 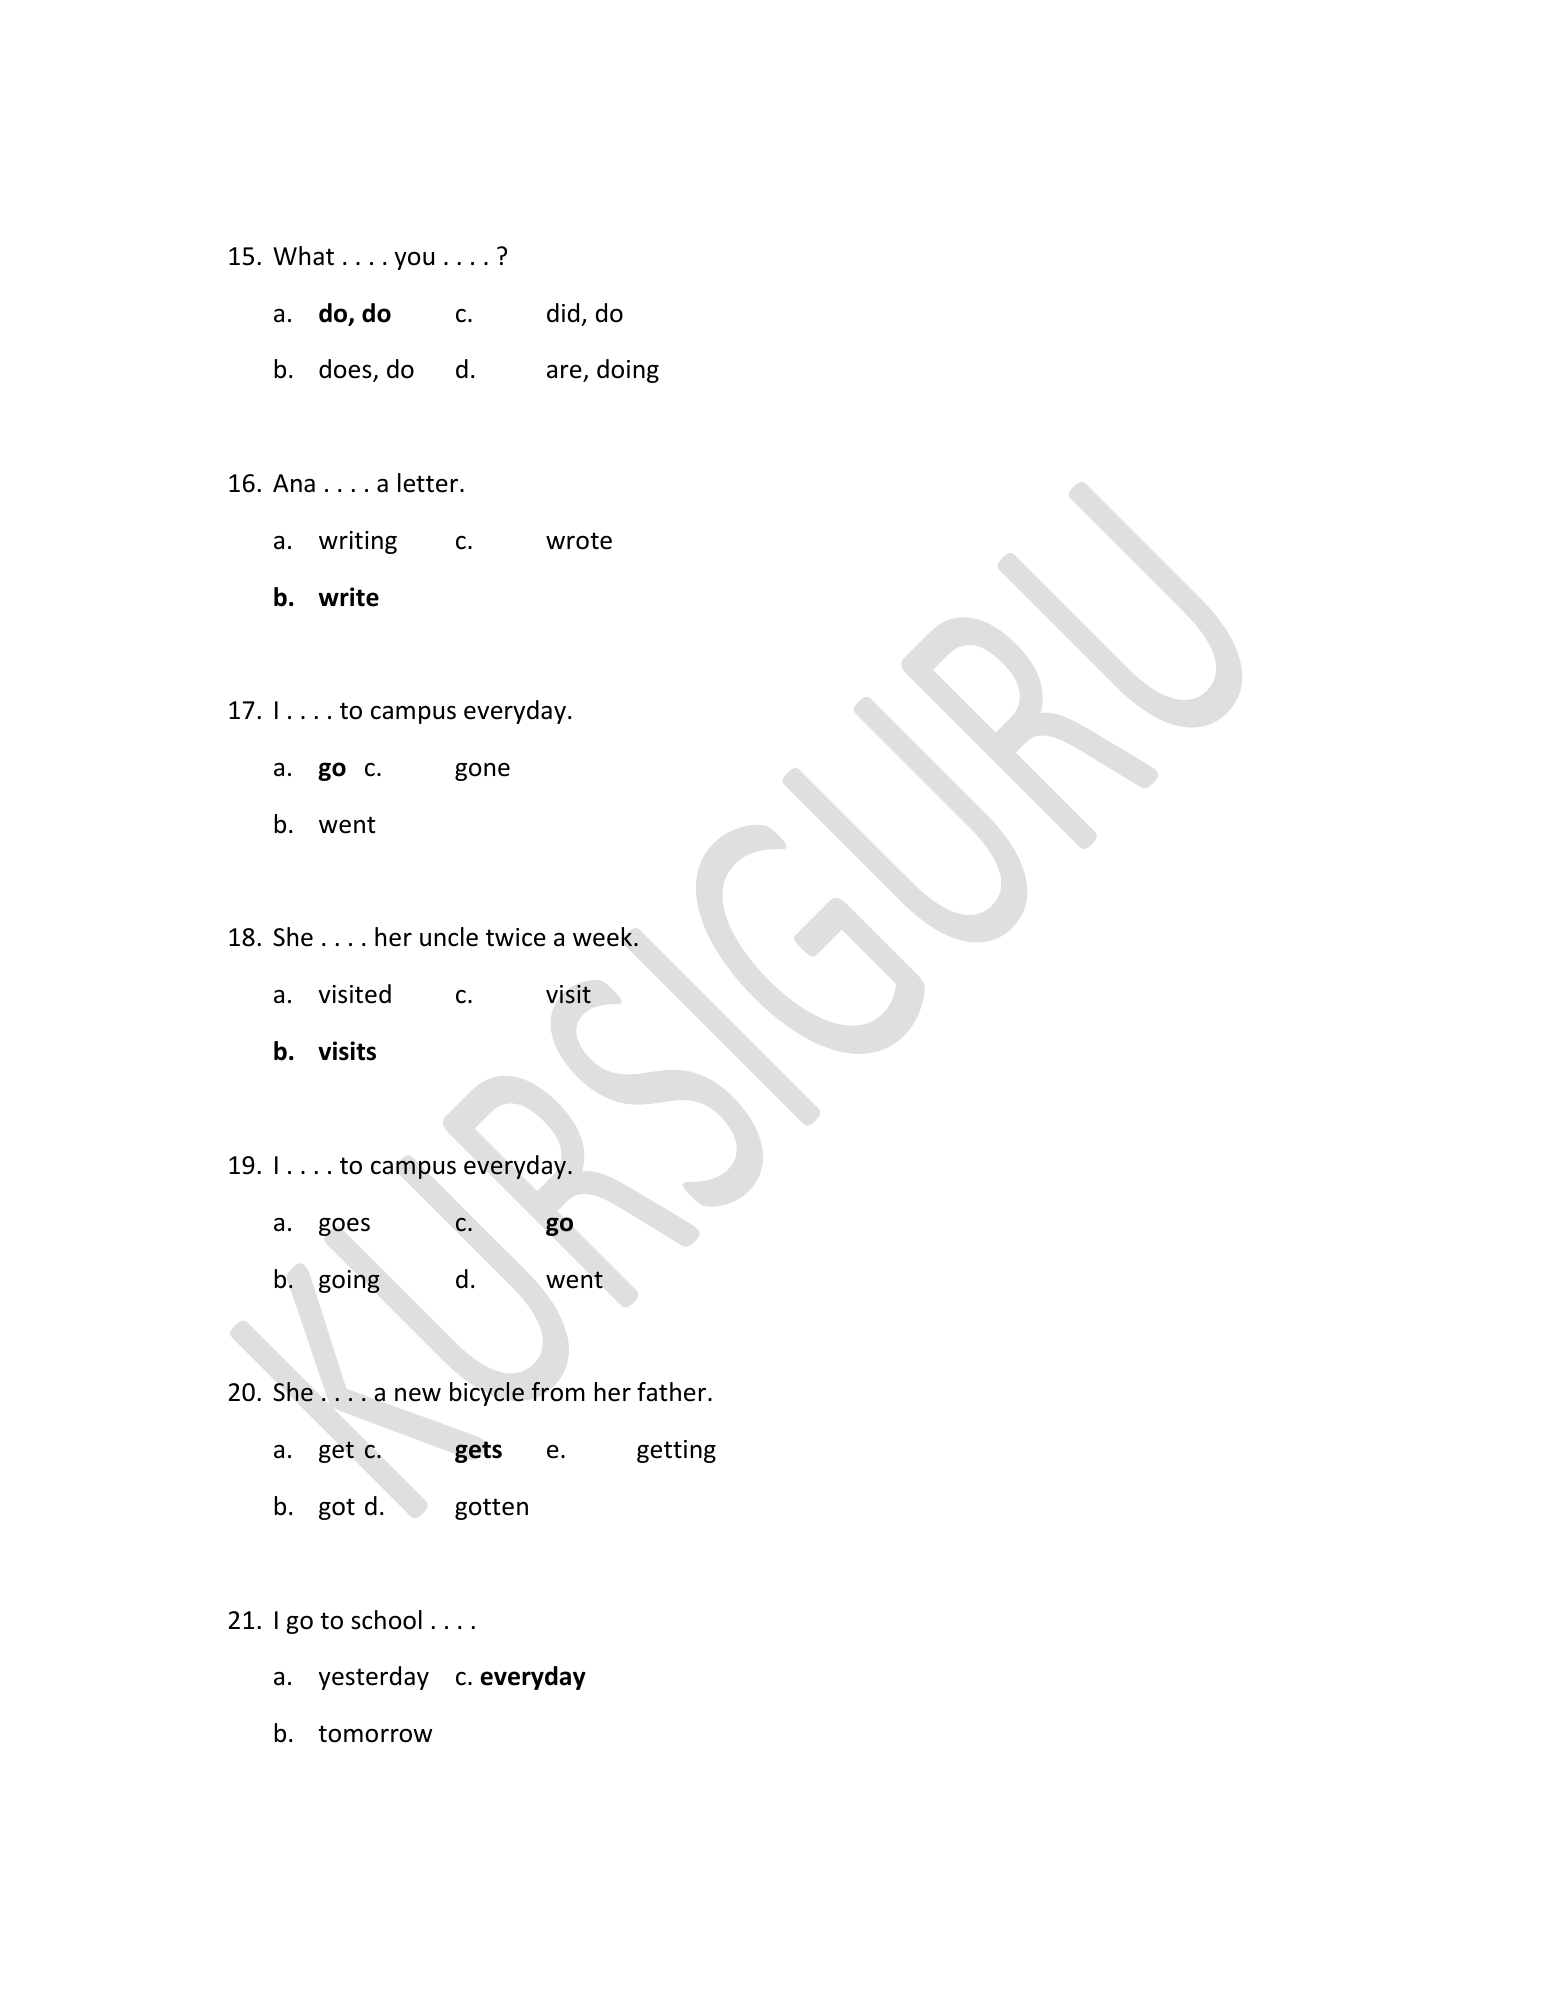 I want to click on week, so click(x=602, y=937).
